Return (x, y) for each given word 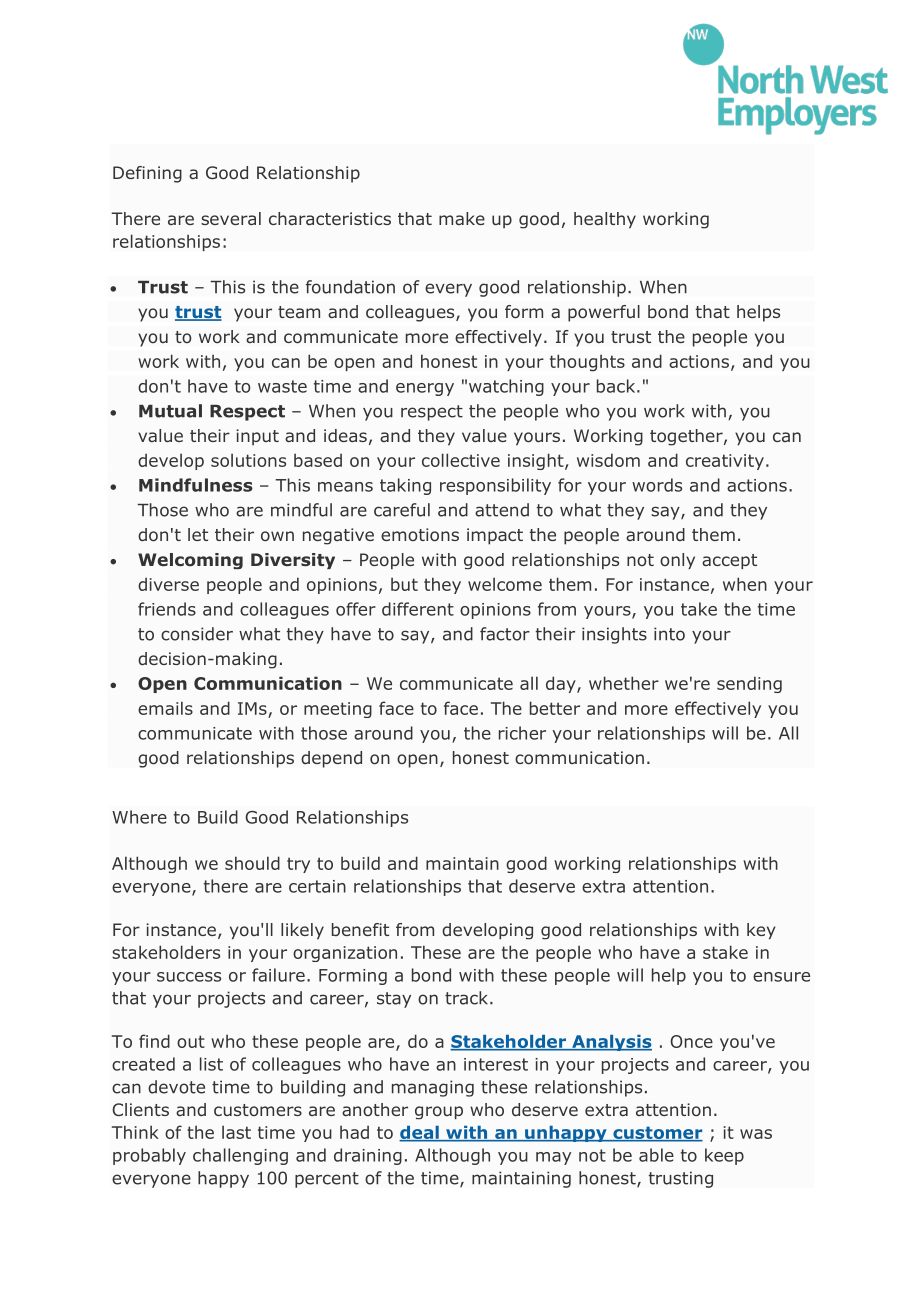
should (252, 863)
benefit (360, 929)
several (231, 218)
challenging (240, 1156)
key (761, 931)
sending (749, 684)
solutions (248, 460)
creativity (725, 462)
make (462, 218)
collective (461, 460)
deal (420, 1133)
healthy (605, 220)
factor (505, 634)
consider (197, 634)
